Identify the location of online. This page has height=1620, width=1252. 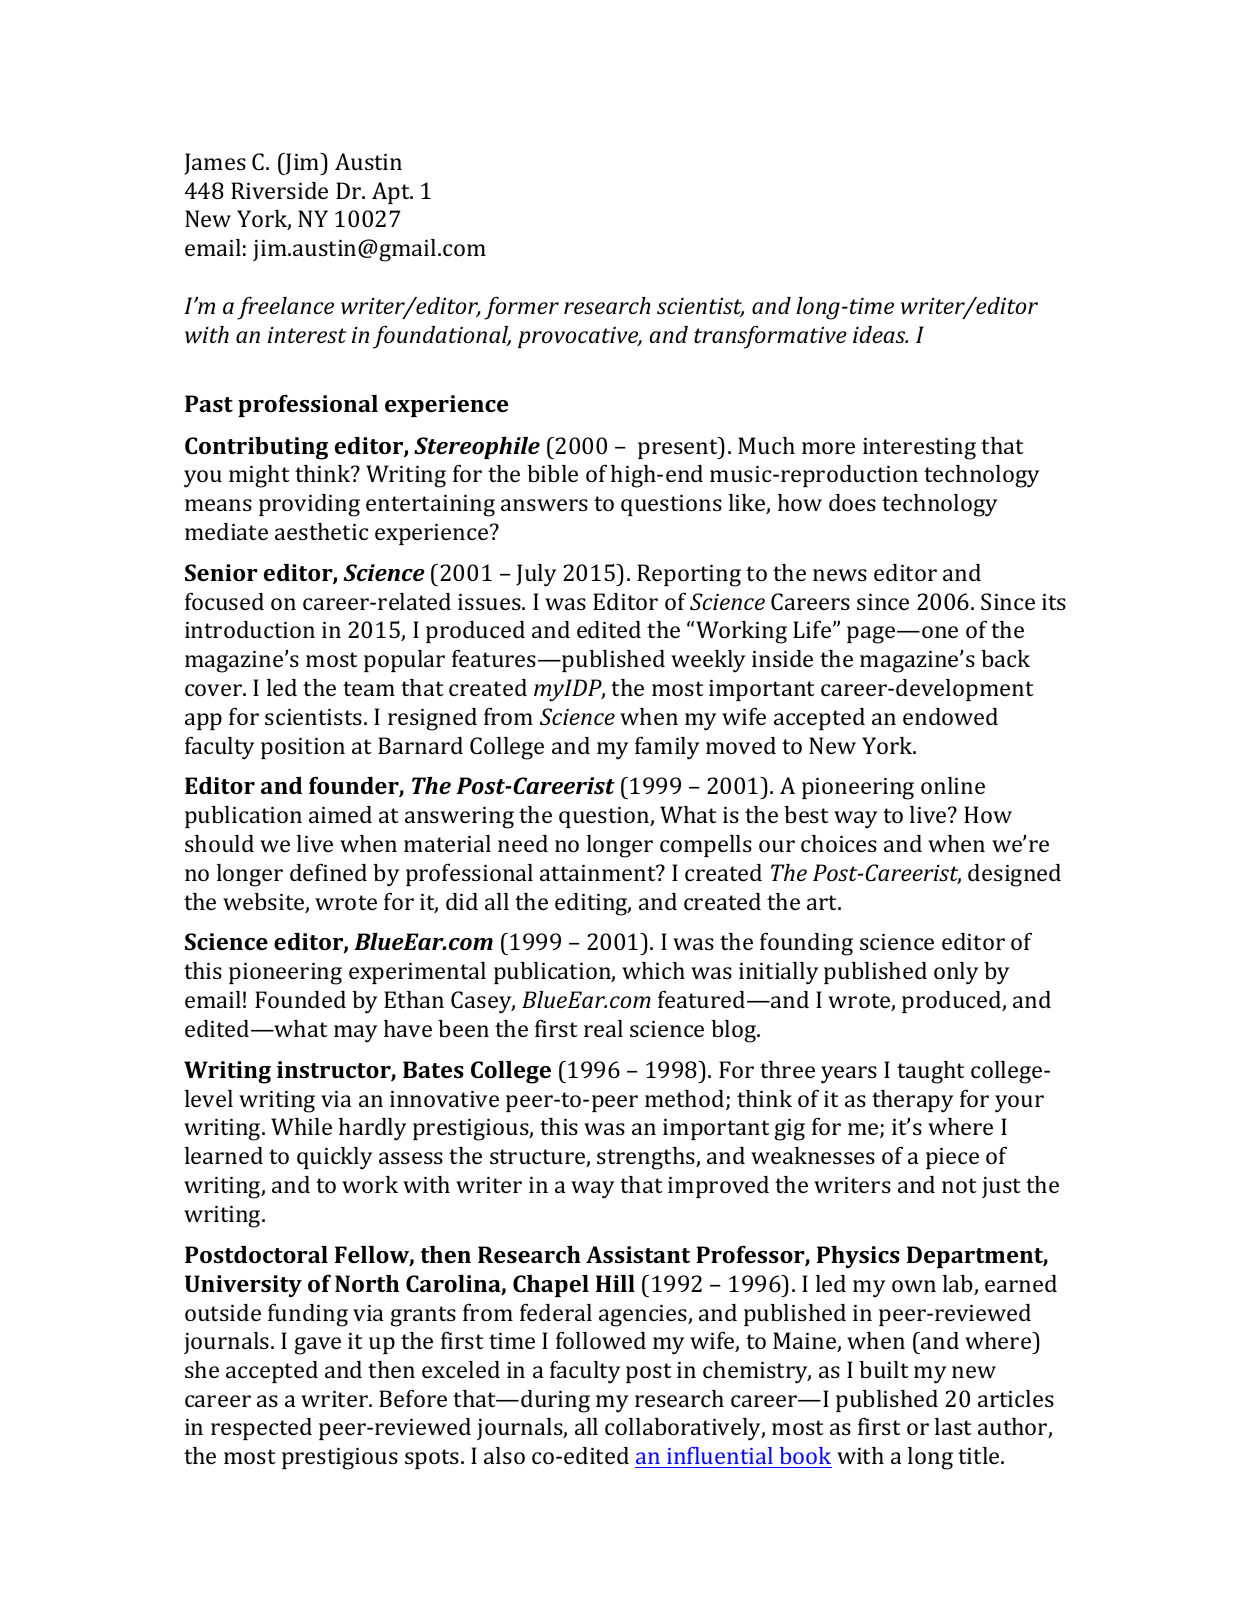
(953, 785).
